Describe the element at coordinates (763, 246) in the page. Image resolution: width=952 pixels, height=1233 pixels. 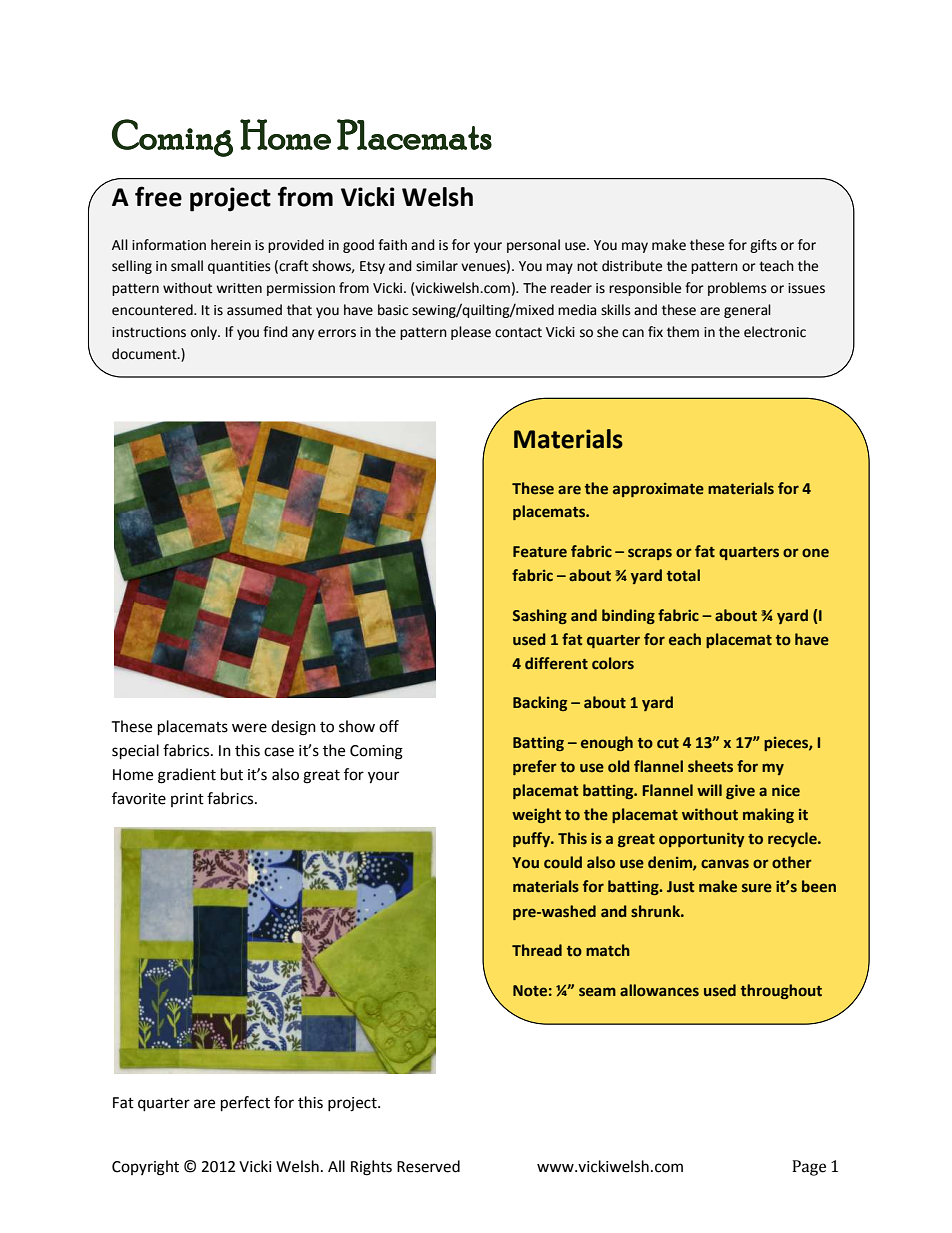
I see `gifts` at that location.
